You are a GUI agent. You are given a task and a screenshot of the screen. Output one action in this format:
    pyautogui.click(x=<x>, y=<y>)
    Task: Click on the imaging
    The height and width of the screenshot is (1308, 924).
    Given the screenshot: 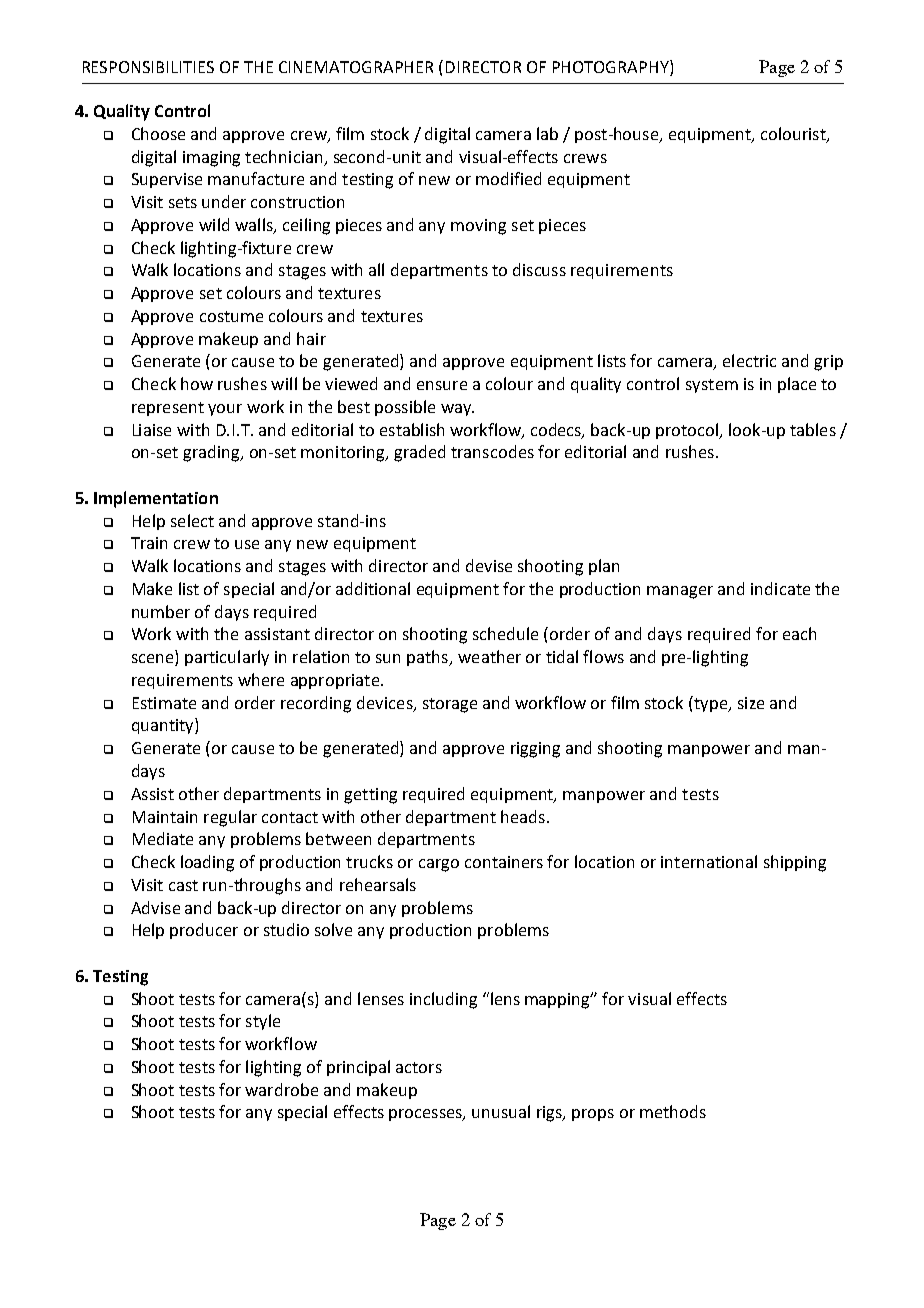 What is the action you would take?
    pyautogui.click(x=211, y=159)
